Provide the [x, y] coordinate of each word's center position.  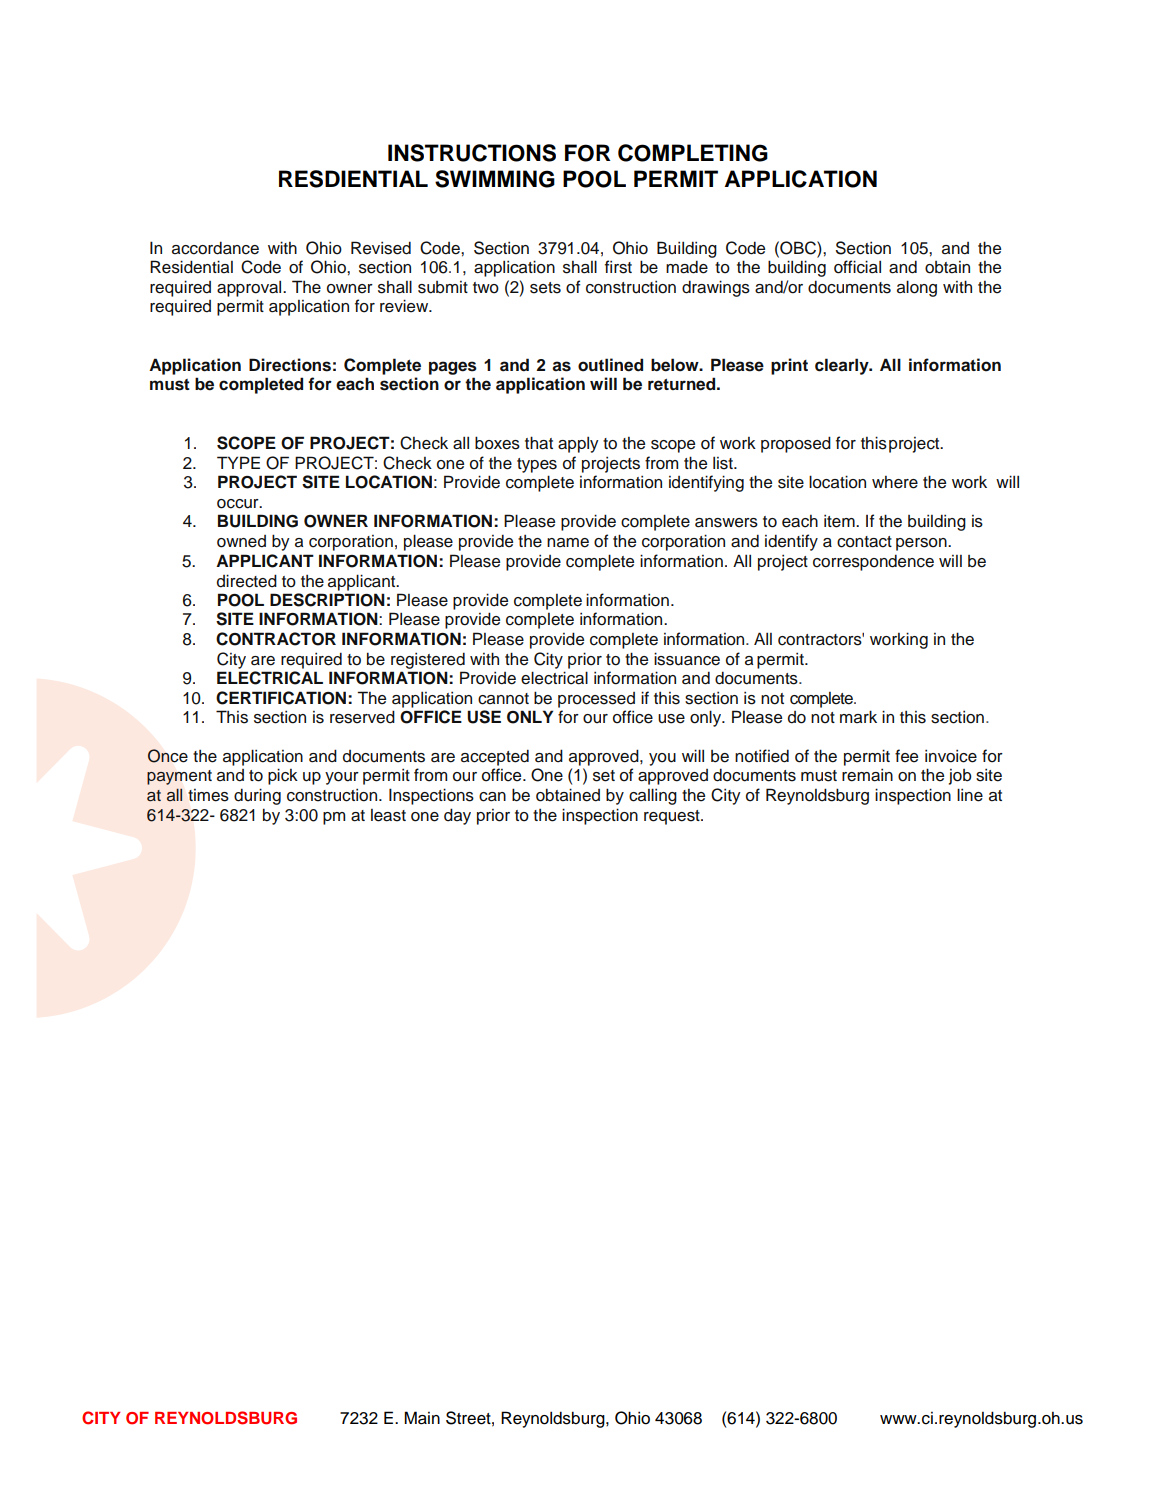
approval [250, 288]
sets [545, 288]
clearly [843, 366]
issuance [687, 659]
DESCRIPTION [327, 600]
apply [578, 444]
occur [239, 504]
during [257, 796]
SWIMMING [495, 179]
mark [858, 716]
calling [653, 796]
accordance [215, 248]
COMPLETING [693, 153]
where [895, 482]
